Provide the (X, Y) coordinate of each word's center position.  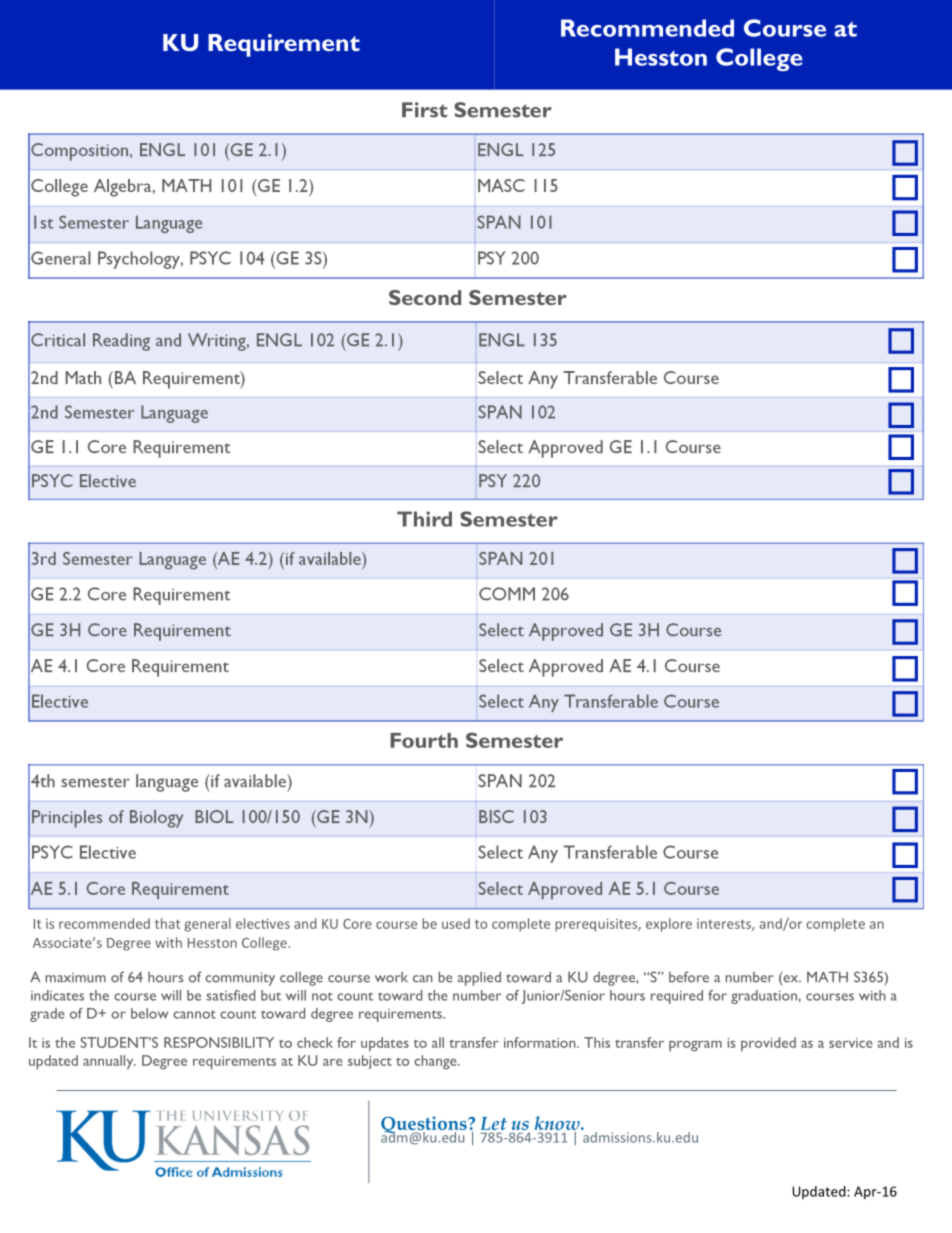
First (425, 110)
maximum (75, 977)
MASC (501, 185)
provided (768, 1044)
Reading (121, 342)
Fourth (424, 740)
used (456, 923)
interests (725, 925)
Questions (425, 1126)
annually (109, 1062)
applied (479, 978)
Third (424, 519)
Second (425, 297)
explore (669, 925)
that (167, 923)
